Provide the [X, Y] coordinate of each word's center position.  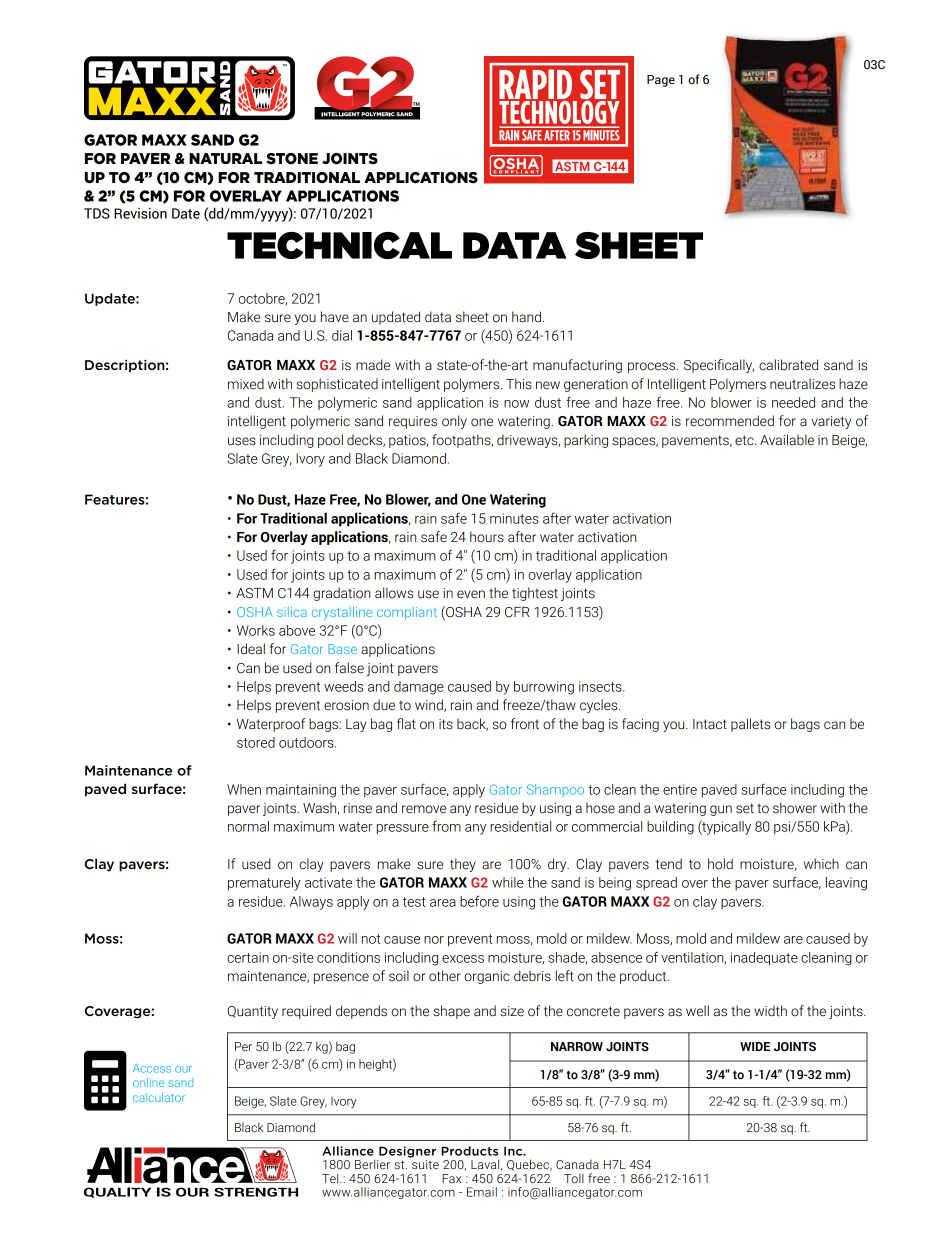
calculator [159, 1097]
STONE [292, 159]
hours [487, 537]
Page [661, 81]
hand [526, 317]
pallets [750, 725]
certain [248, 957]
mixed [246, 384]
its [446, 724]
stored [256, 742]
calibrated [788, 365]
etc [745, 440]
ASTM [254, 593]
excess [463, 959]
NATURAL [225, 159]
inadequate [764, 959]
